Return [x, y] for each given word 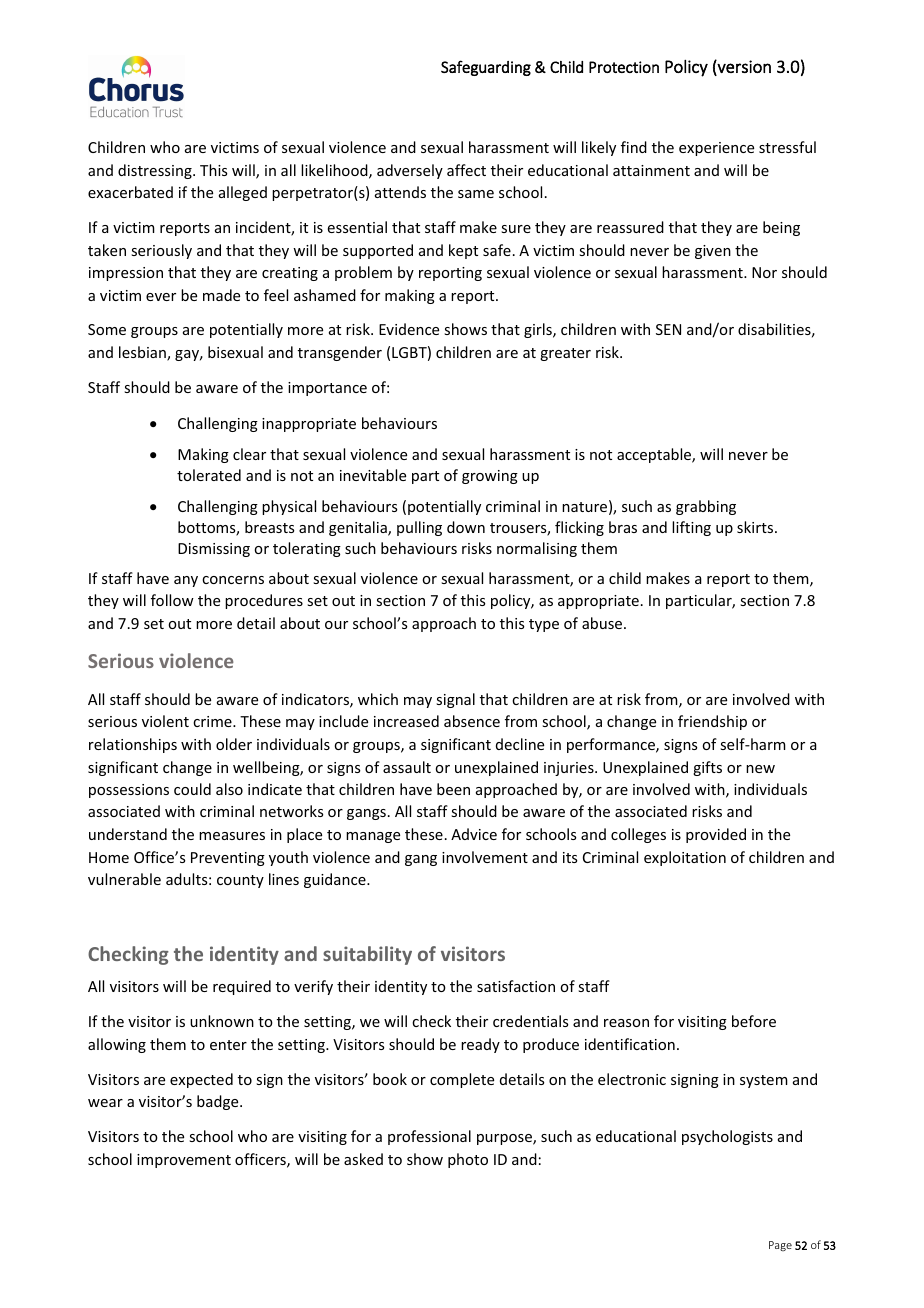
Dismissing [214, 550]
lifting [691, 528]
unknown [222, 1021]
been [453, 789]
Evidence [409, 329]
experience [716, 149]
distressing [156, 171]
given [713, 252]
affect [466, 170]
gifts [707, 768]
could [192, 789]
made [221, 295]
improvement [184, 1161]
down [466, 527]
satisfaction [516, 986]
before [754, 1021]
